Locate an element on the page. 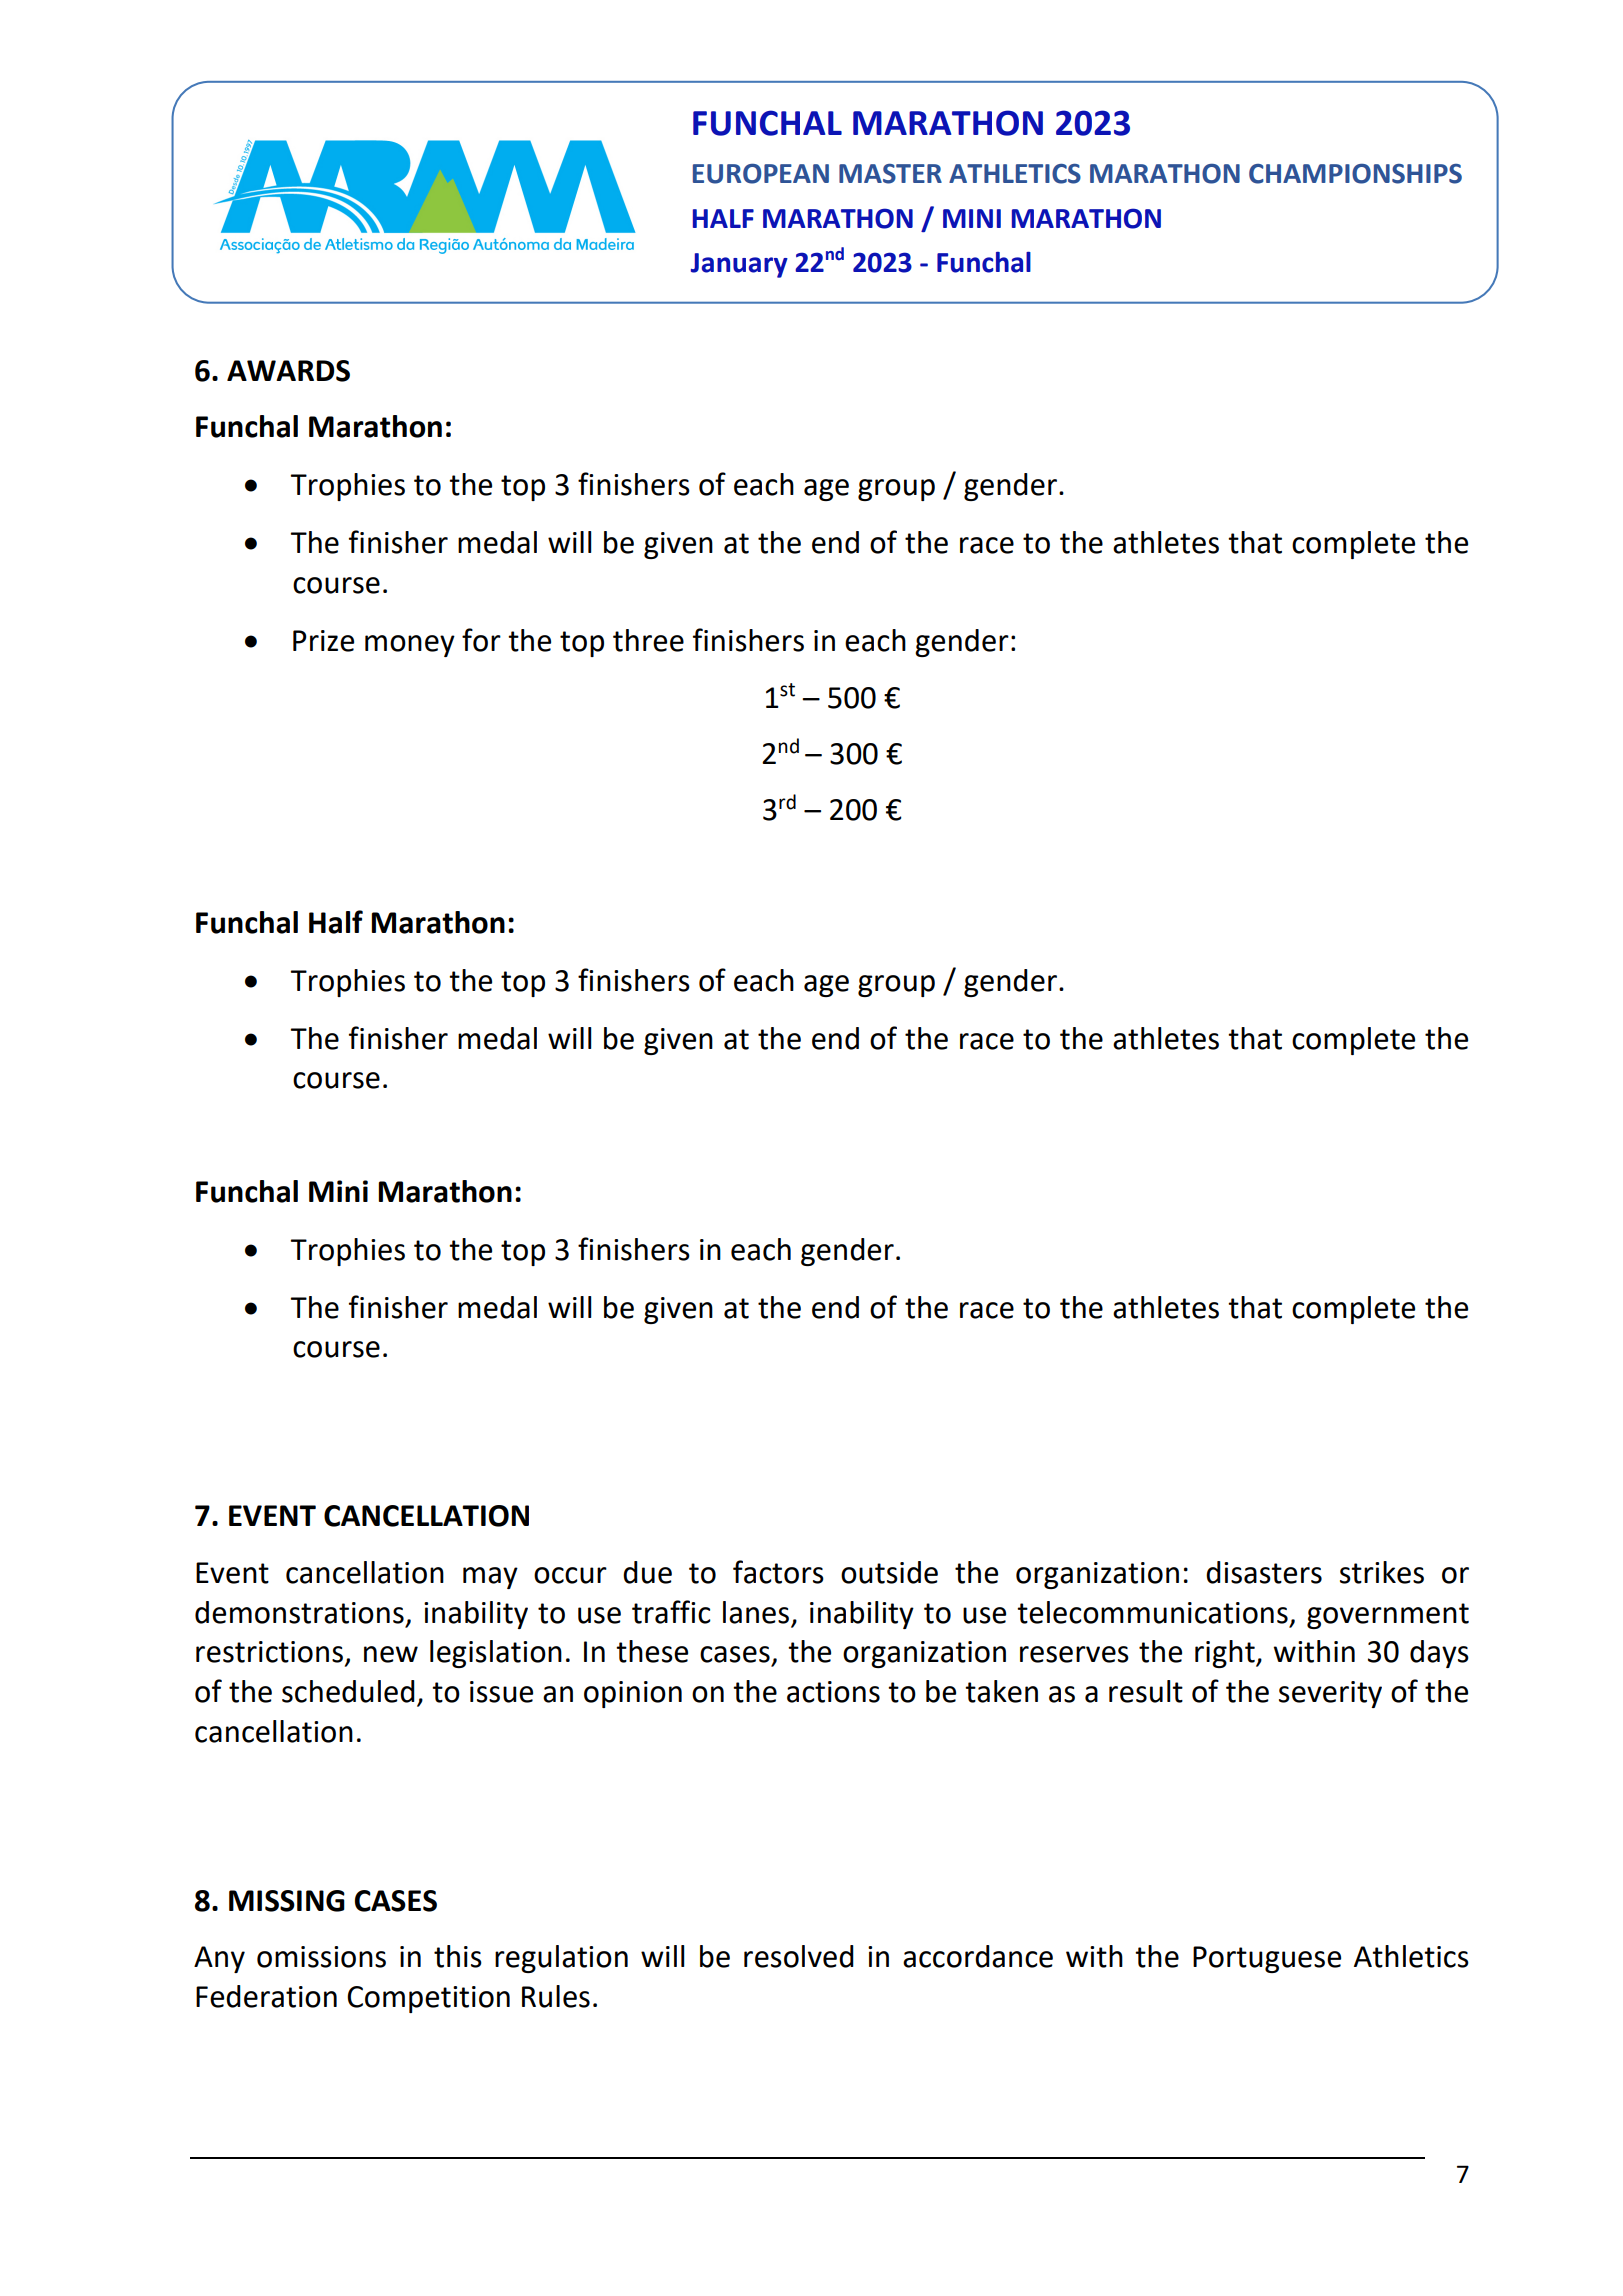 This image has height=2296, width=1623. Portuguese is located at coordinates (1267, 1959).
